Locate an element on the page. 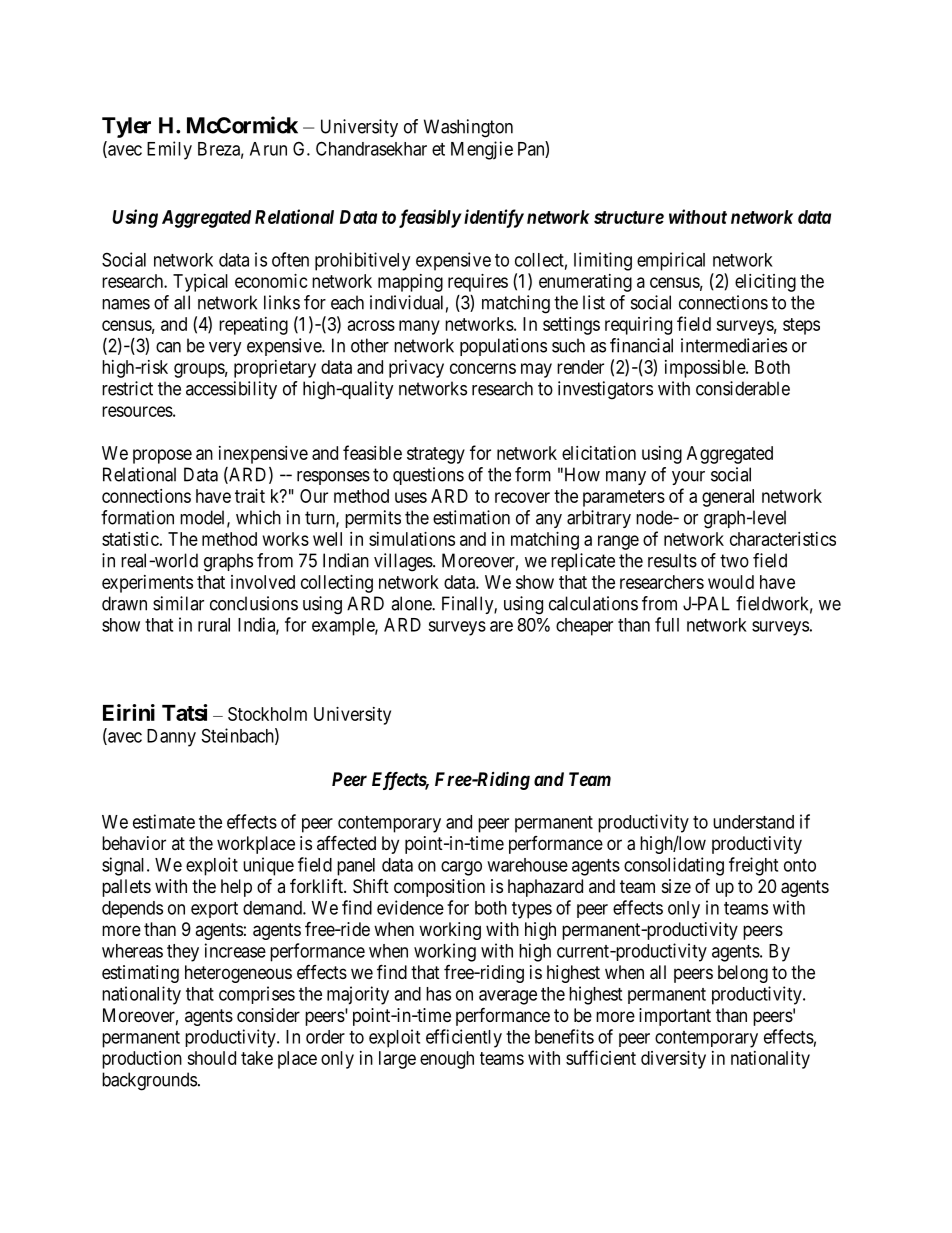 The height and width of the document is (1233, 952). cargo is located at coordinates (461, 868).
